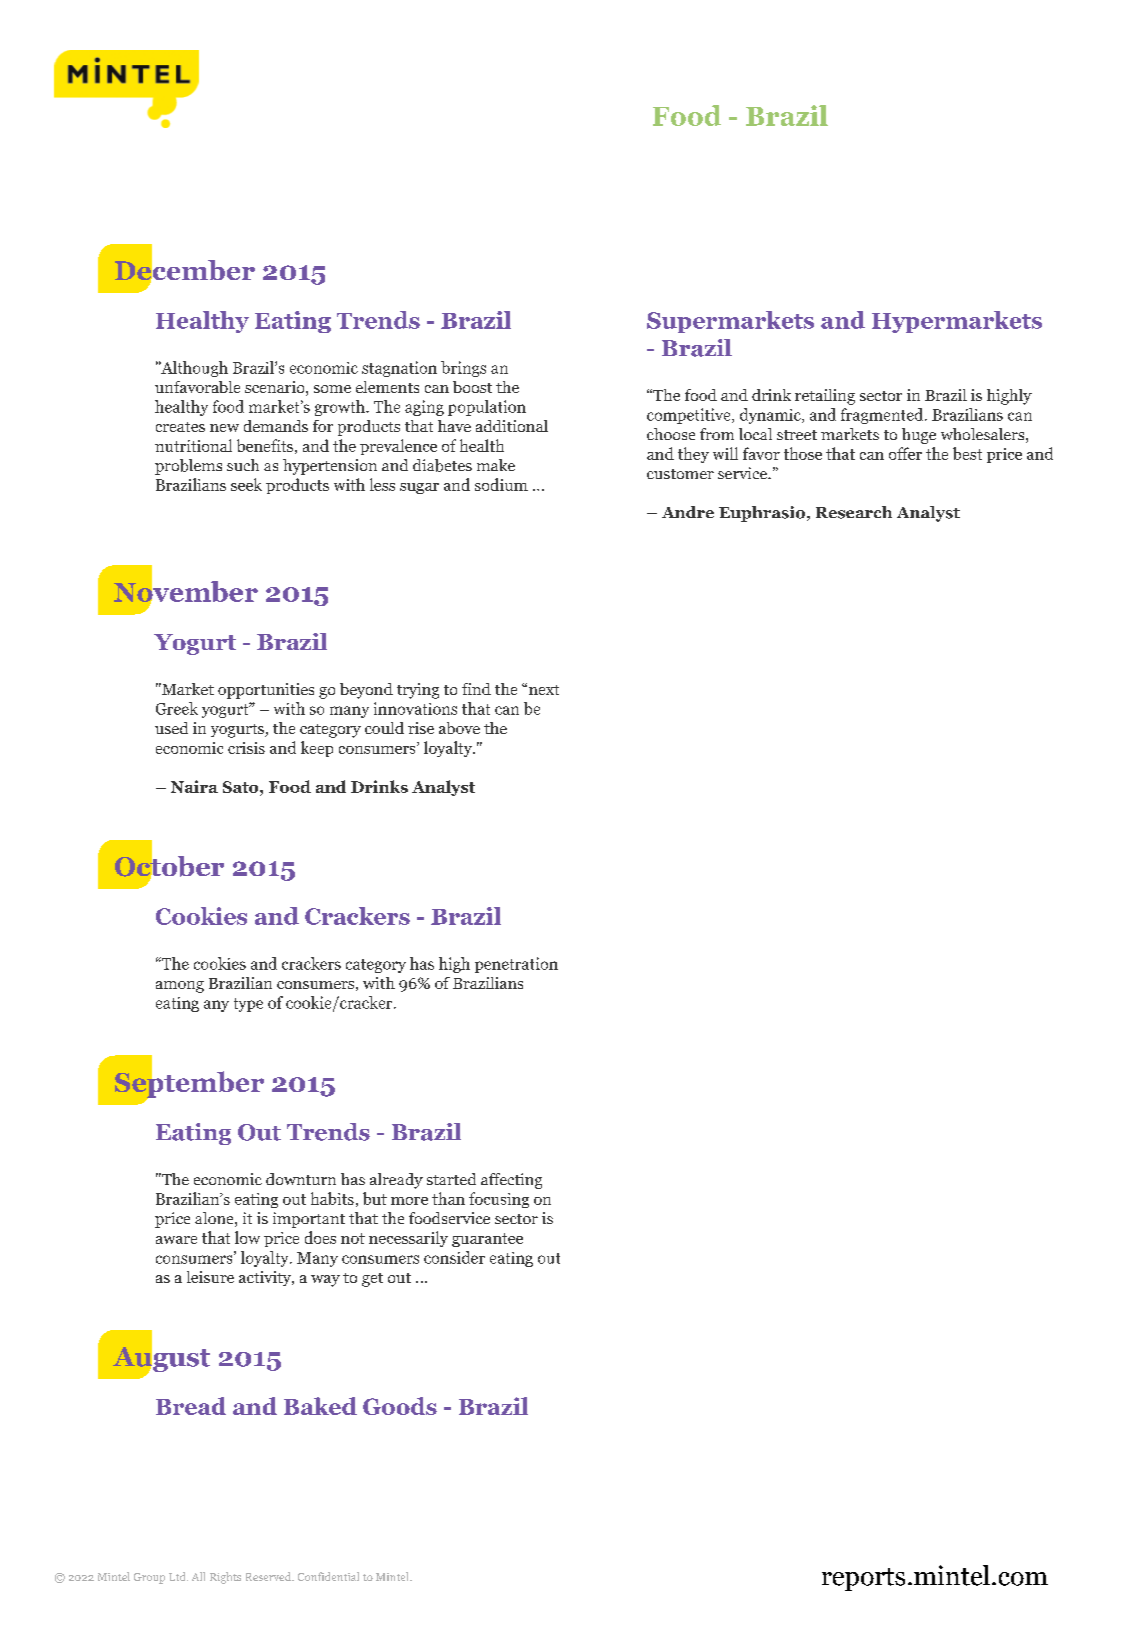 Image resolution: width=1140 pixels, height=1629 pixels. I want to click on opportunities, so click(266, 691).
